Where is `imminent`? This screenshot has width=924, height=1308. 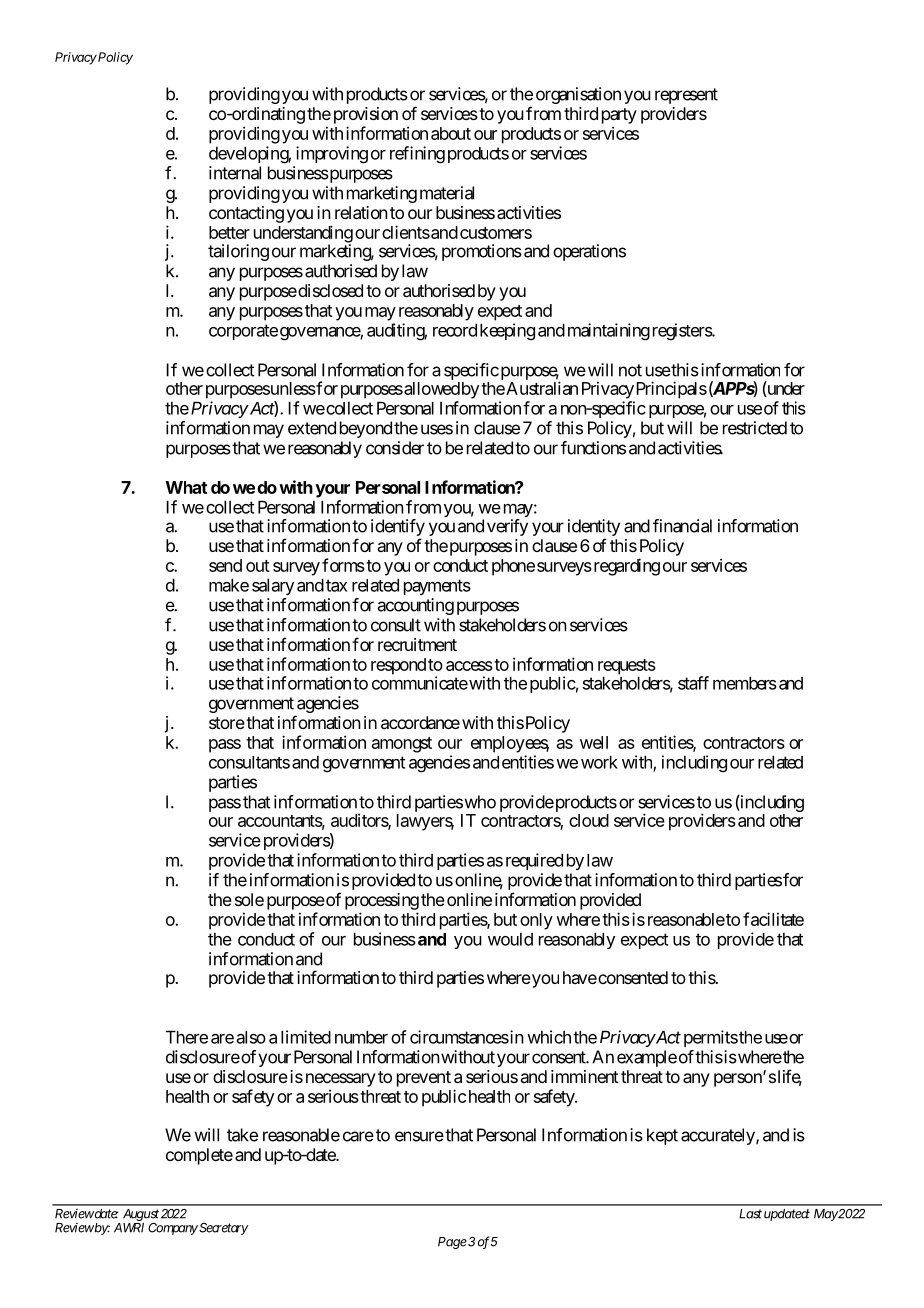
imminent is located at coordinates (585, 1076).
